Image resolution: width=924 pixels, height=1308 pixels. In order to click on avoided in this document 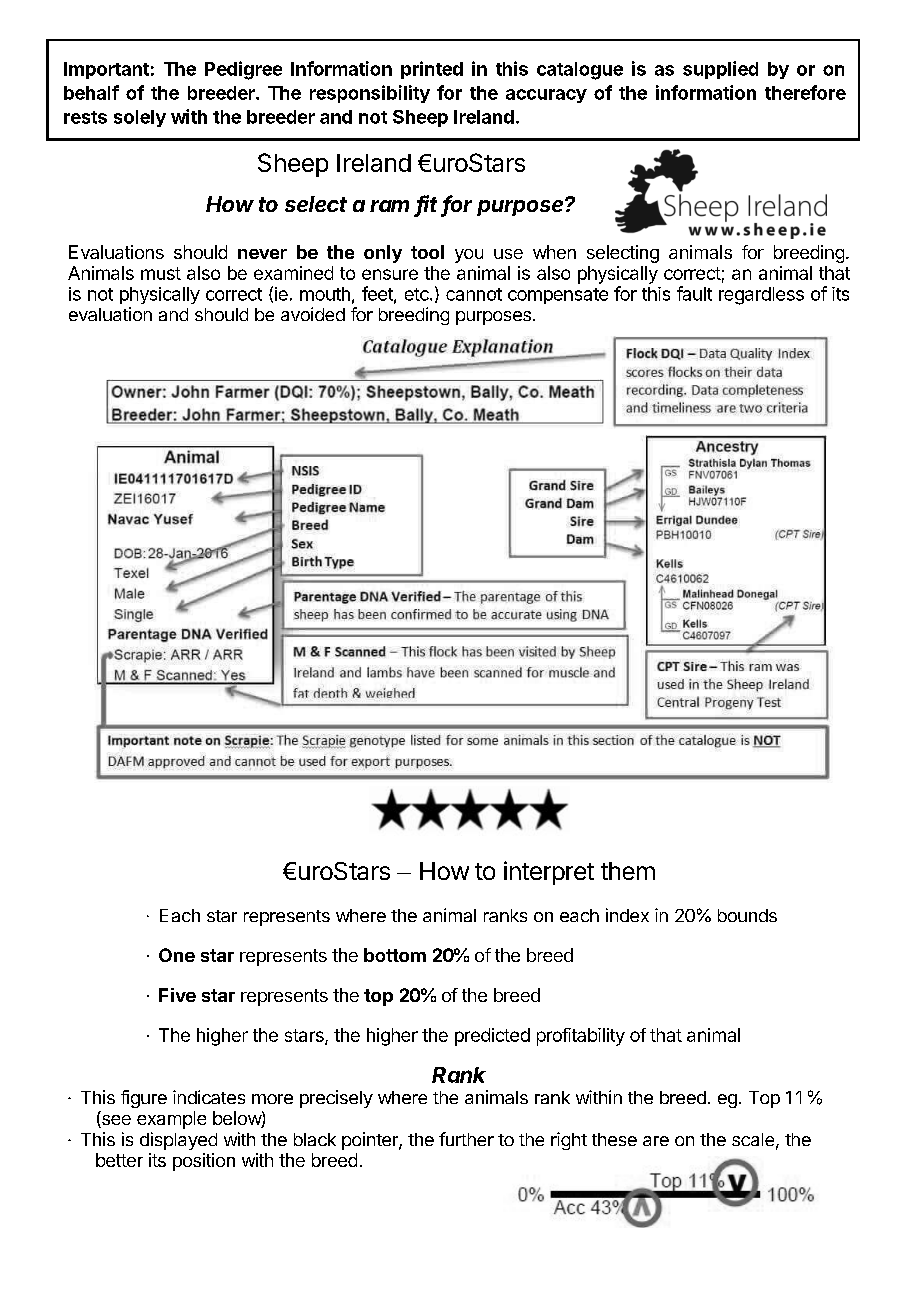, I will do `click(313, 314)`.
